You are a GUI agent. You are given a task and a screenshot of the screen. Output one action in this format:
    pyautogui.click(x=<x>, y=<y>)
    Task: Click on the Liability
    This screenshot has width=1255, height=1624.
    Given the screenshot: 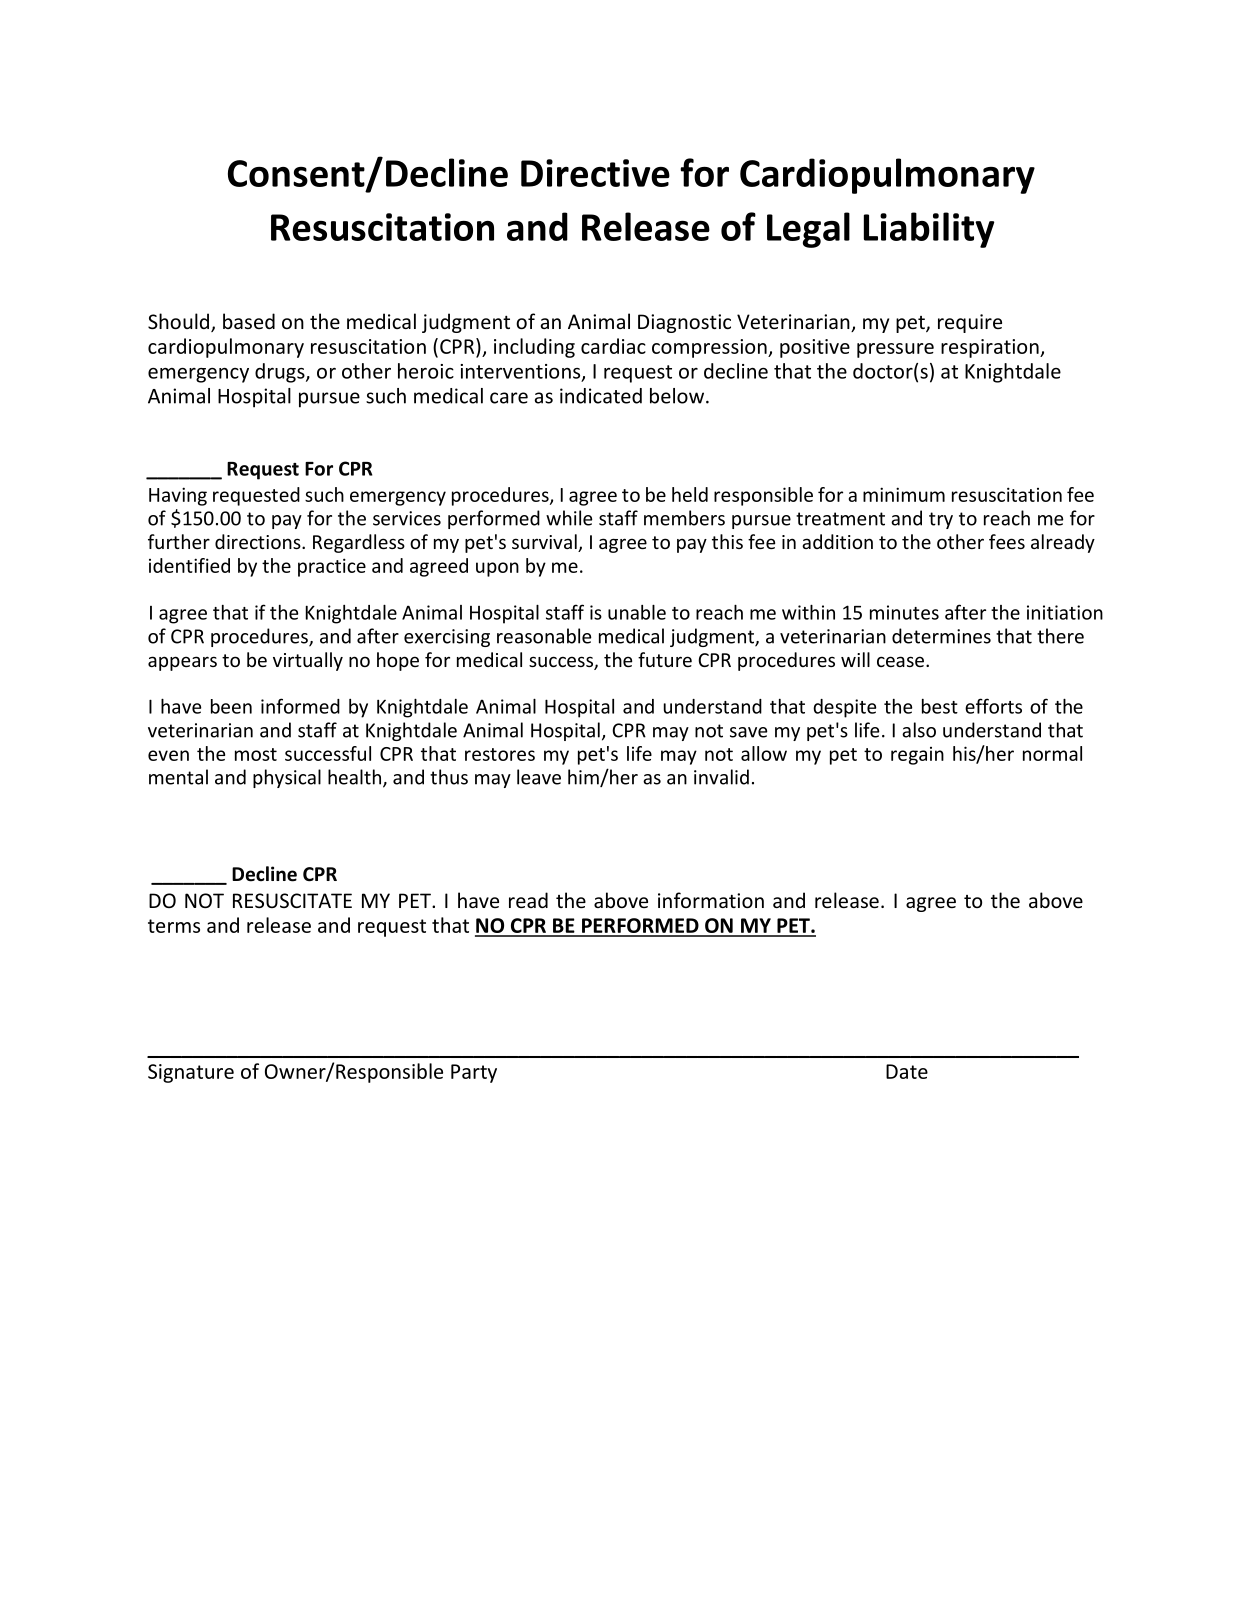 What is the action you would take?
    pyautogui.click(x=929, y=230)
